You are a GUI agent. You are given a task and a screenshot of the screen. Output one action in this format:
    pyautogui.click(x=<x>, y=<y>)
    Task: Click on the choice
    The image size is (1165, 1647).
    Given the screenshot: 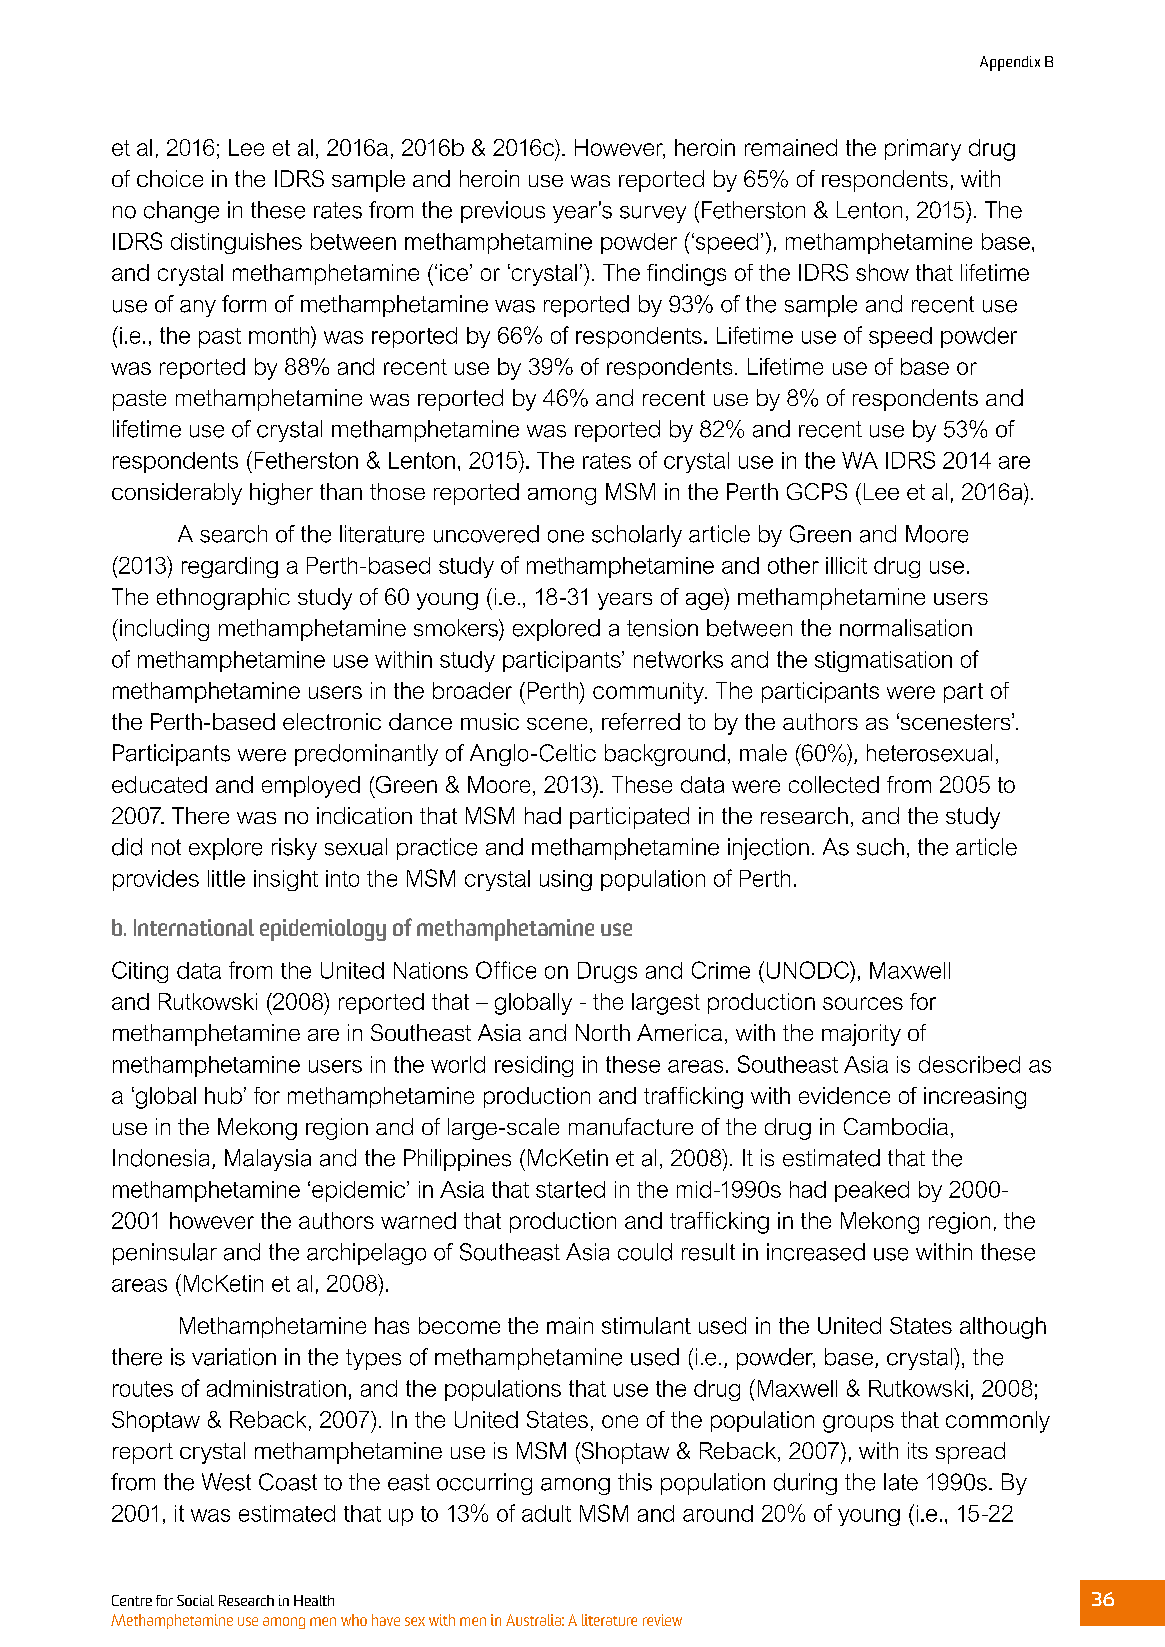 What is the action you would take?
    pyautogui.click(x=170, y=178)
